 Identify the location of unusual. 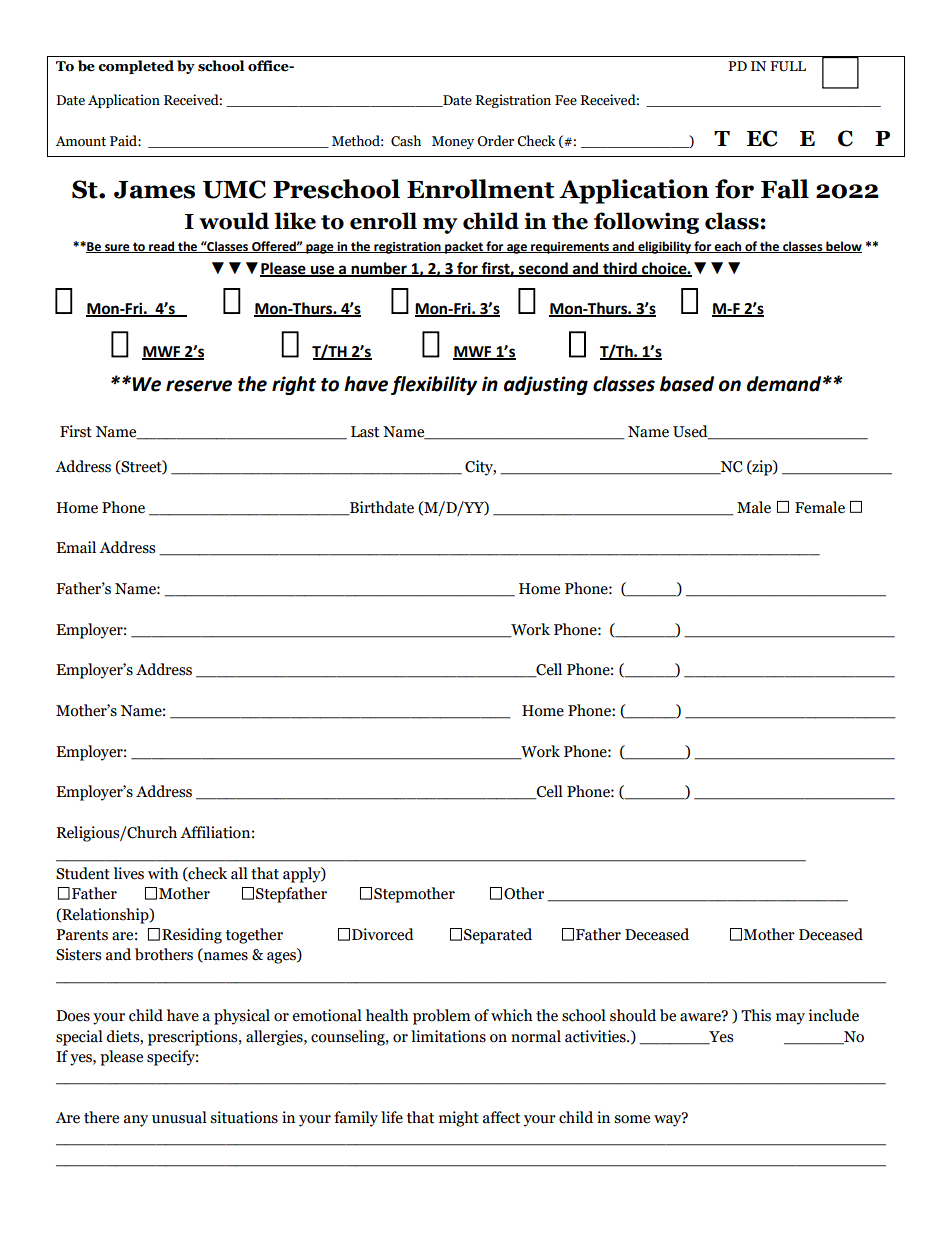
(179, 1117).
